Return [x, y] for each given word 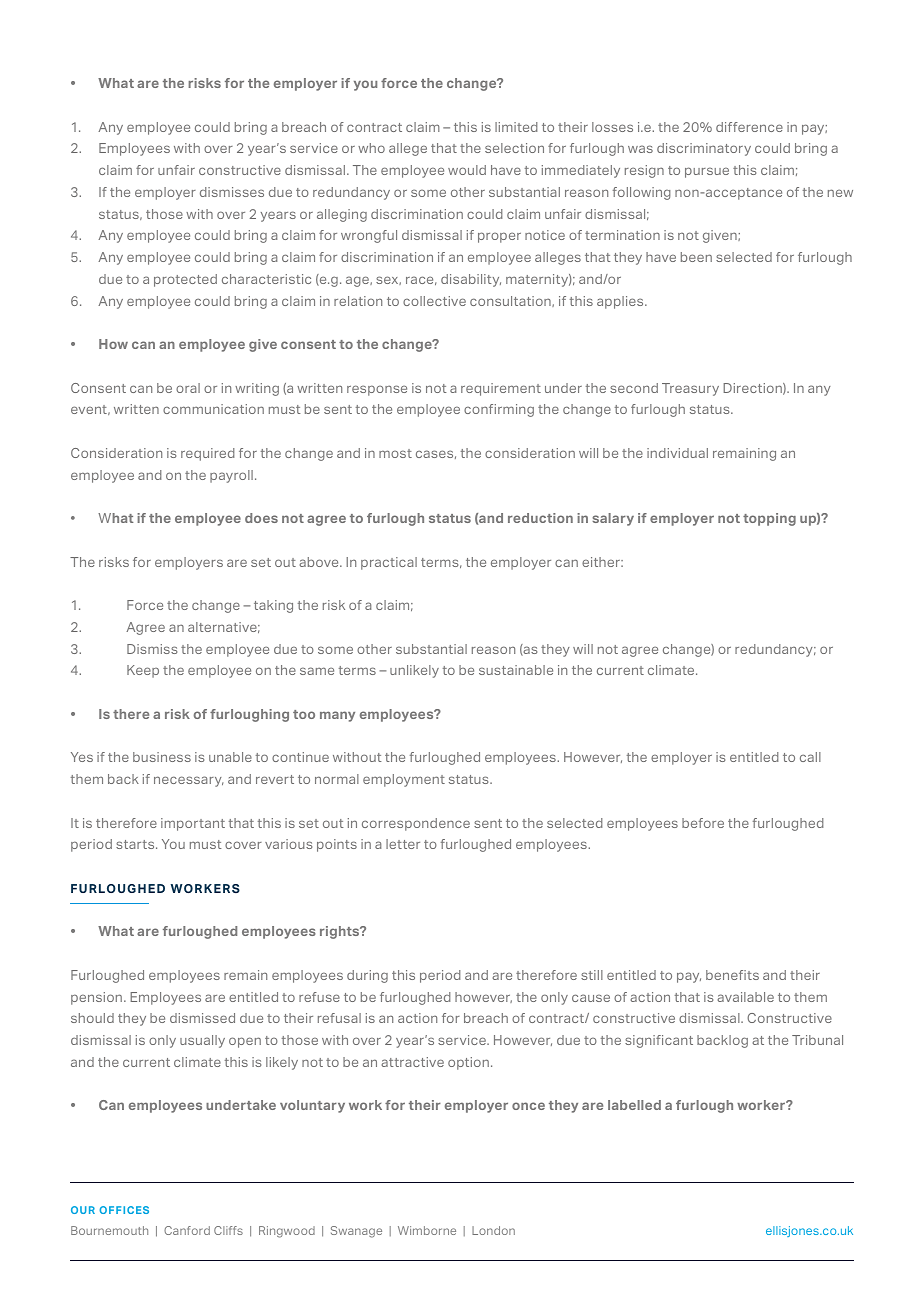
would [467, 170]
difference [749, 127]
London [493, 1230]
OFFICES [124, 1210]
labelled [634, 1105]
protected [185, 280]
